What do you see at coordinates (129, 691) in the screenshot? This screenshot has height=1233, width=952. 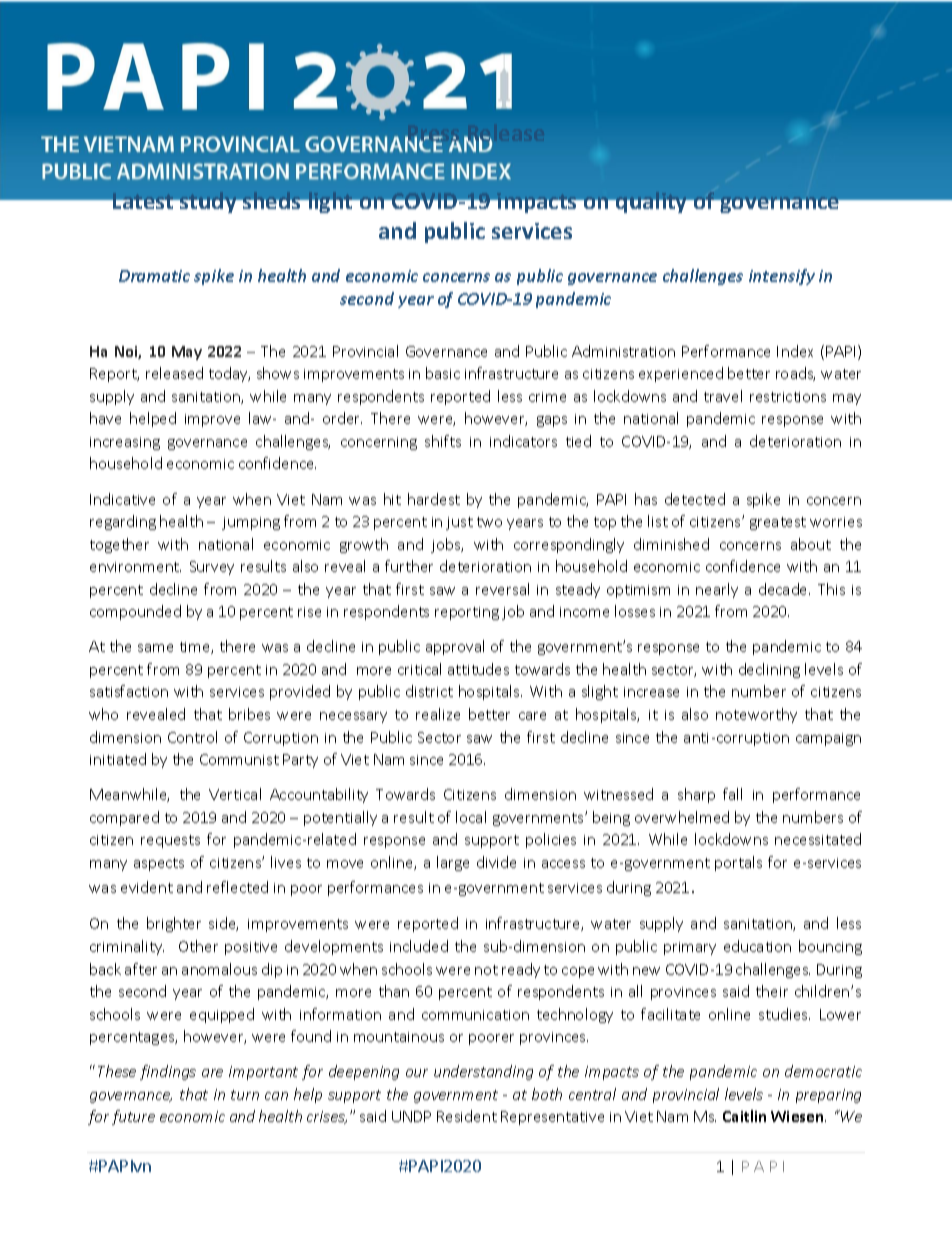 I see `satisfaction` at bounding box center [129, 691].
